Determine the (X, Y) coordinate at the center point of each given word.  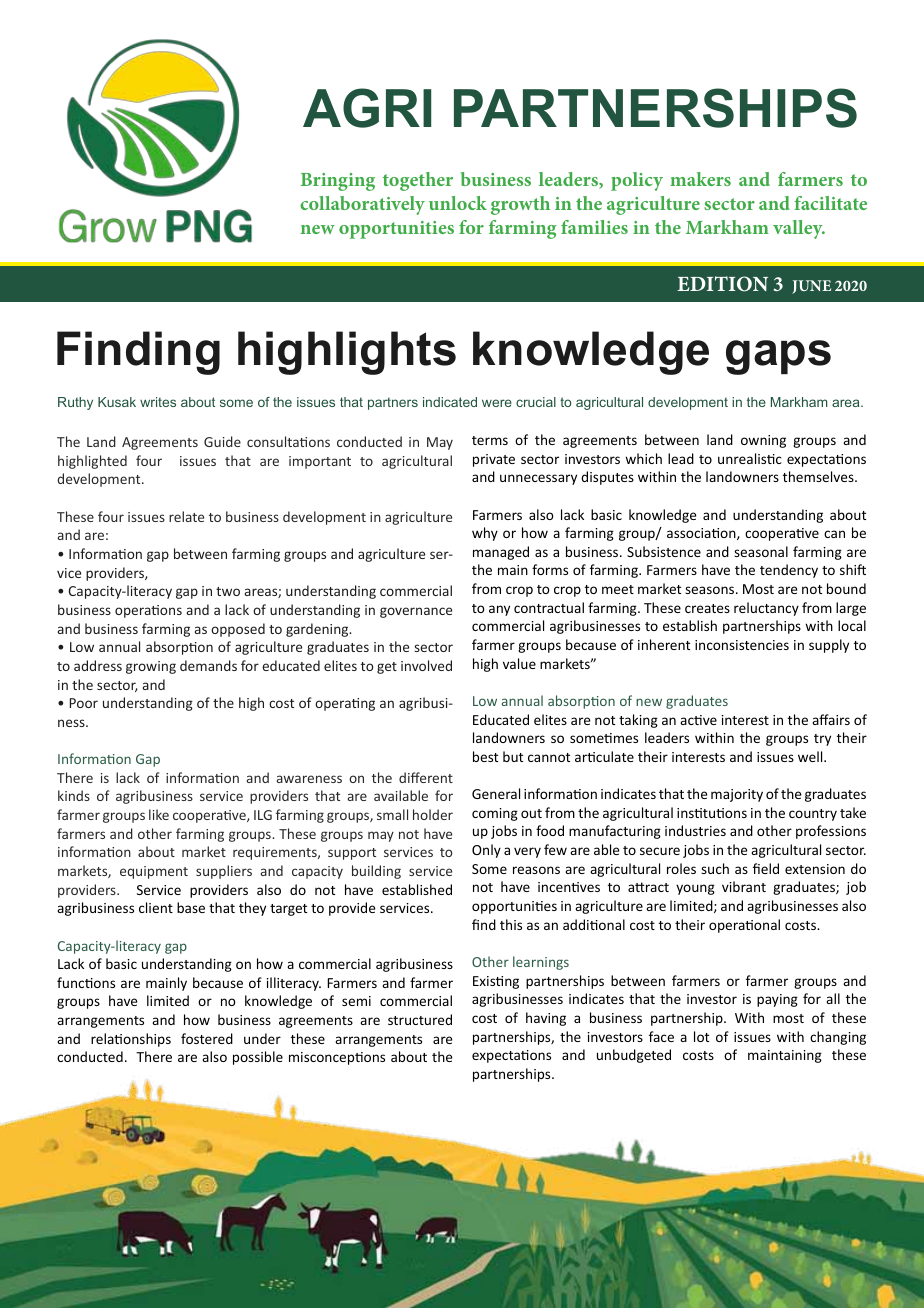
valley (799, 229)
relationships (131, 1040)
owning (763, 441)
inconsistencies (742, 645)
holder (433, 814)
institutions (712, 813)
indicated (450, 402)
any (499, 610)
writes (158, 402)
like (159, 814)
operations (148, 611)
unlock (458, 203)
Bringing (338, 182)
